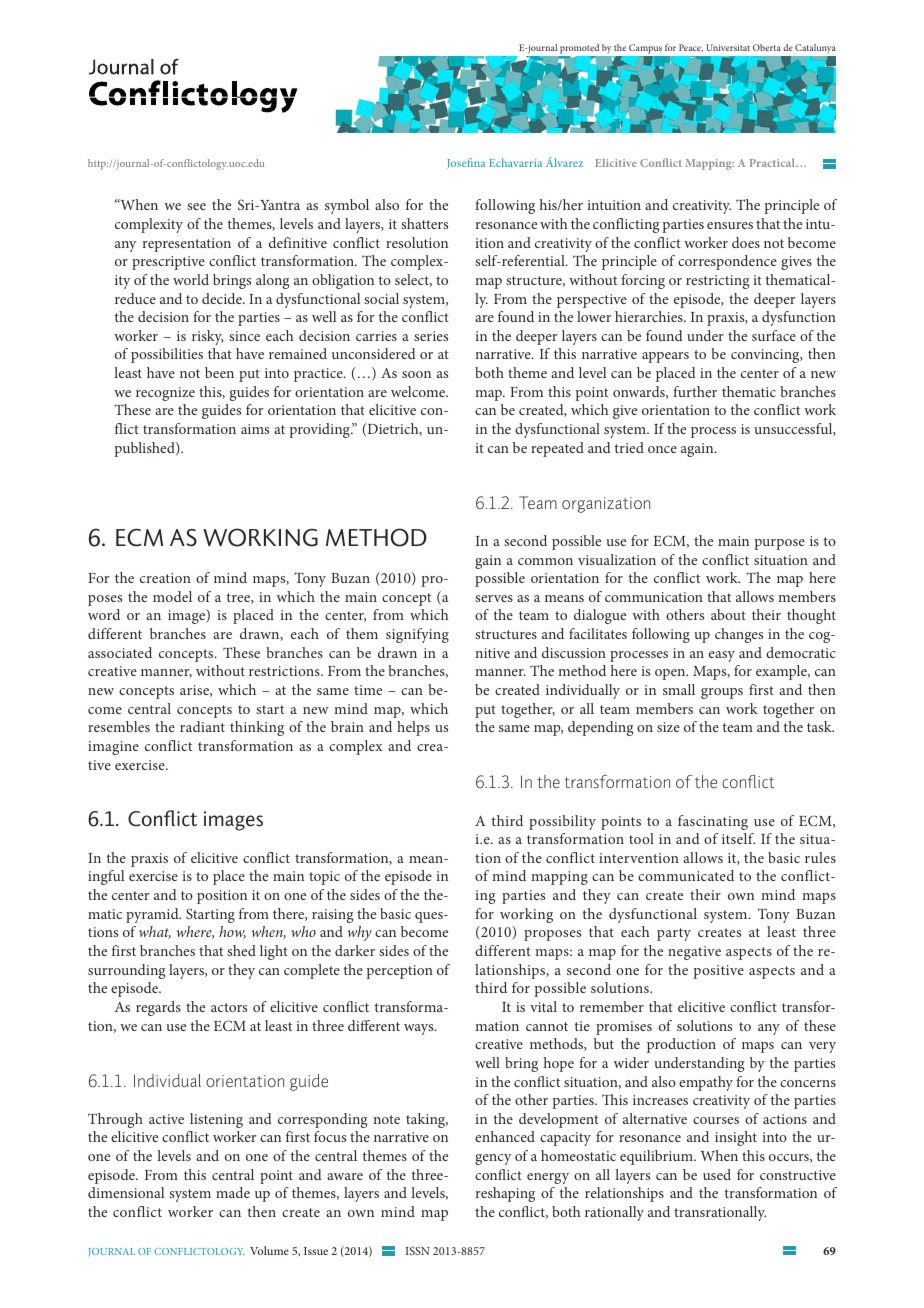 The height and width of the document is (1308, 924). What do you see at coordinates (417, 635) in the document?
I see `signifying` at bounding box center [417, 635].
